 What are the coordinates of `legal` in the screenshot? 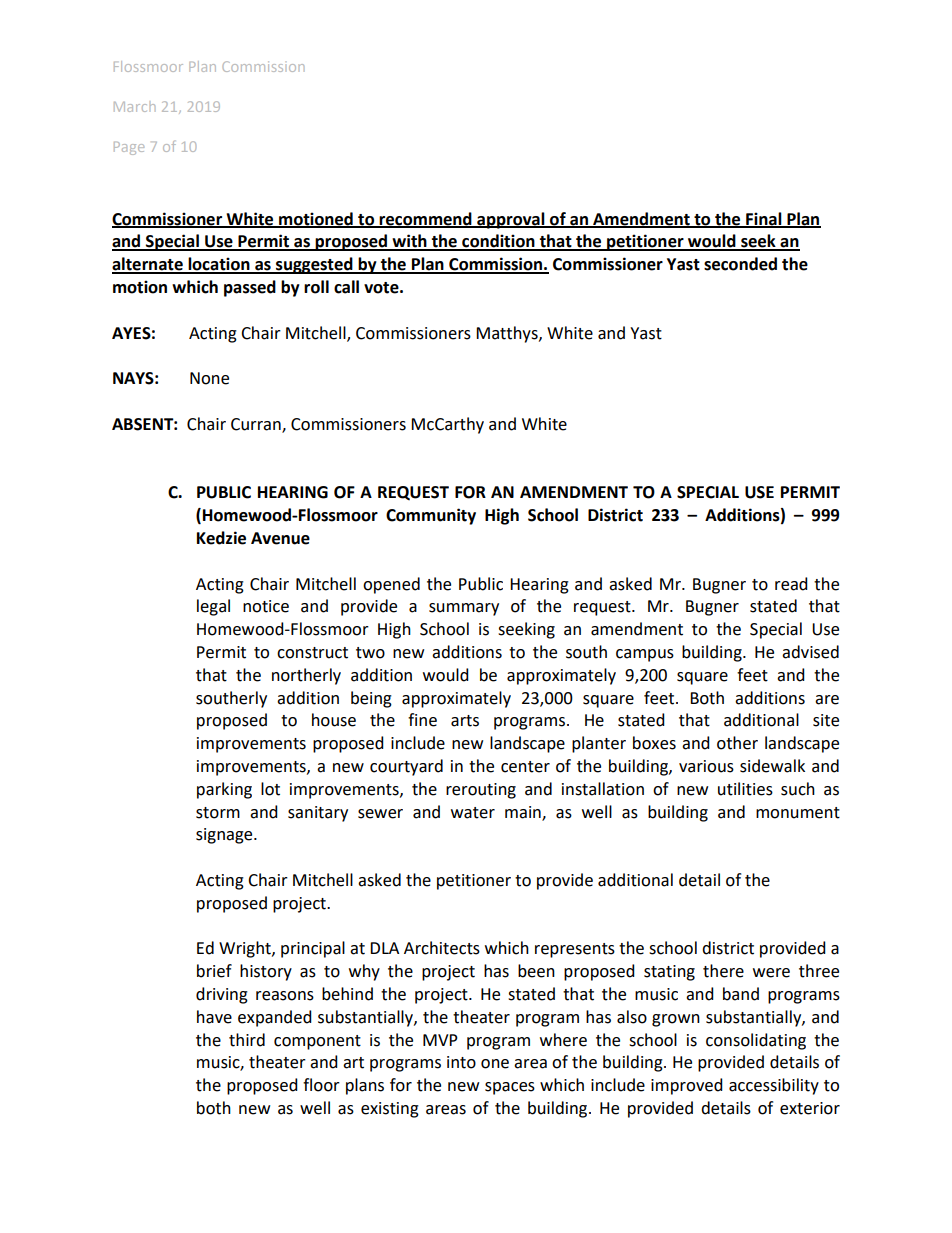 It's located at (213, 607).
